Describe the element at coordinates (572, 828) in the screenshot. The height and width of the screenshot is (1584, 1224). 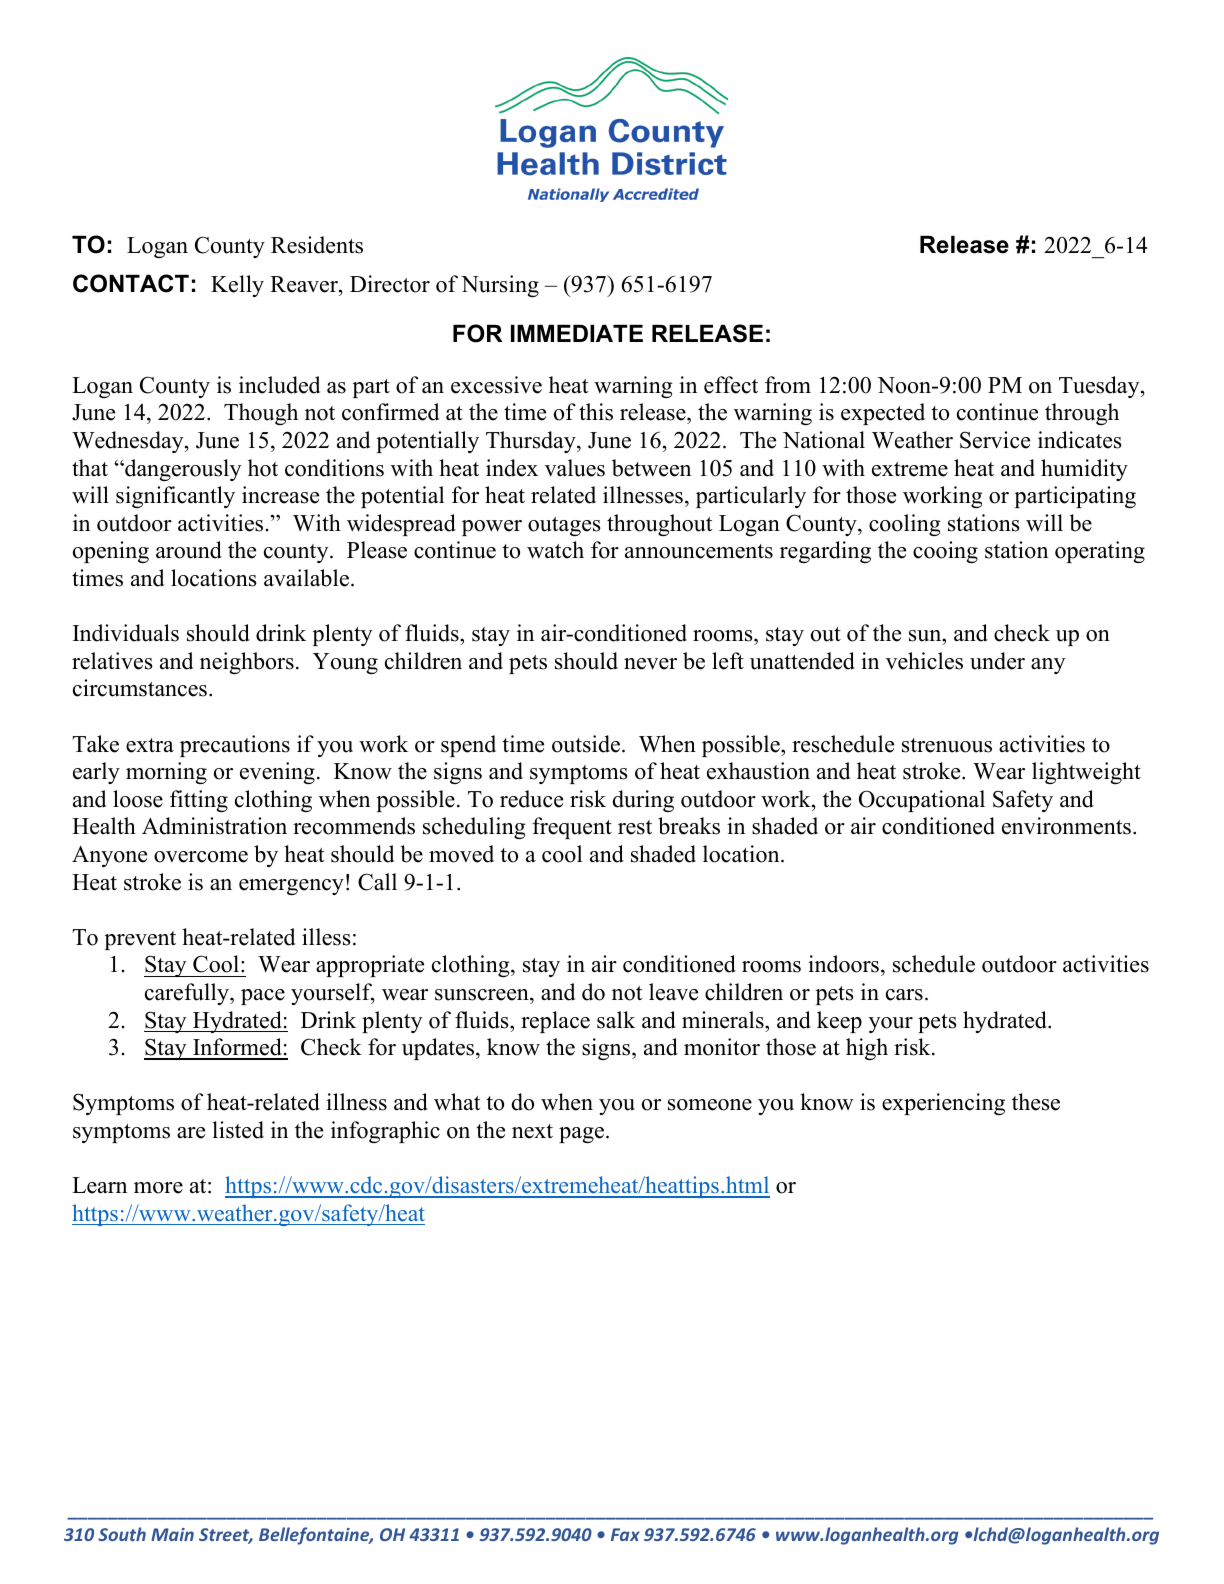
I see `frequent` at that location.
